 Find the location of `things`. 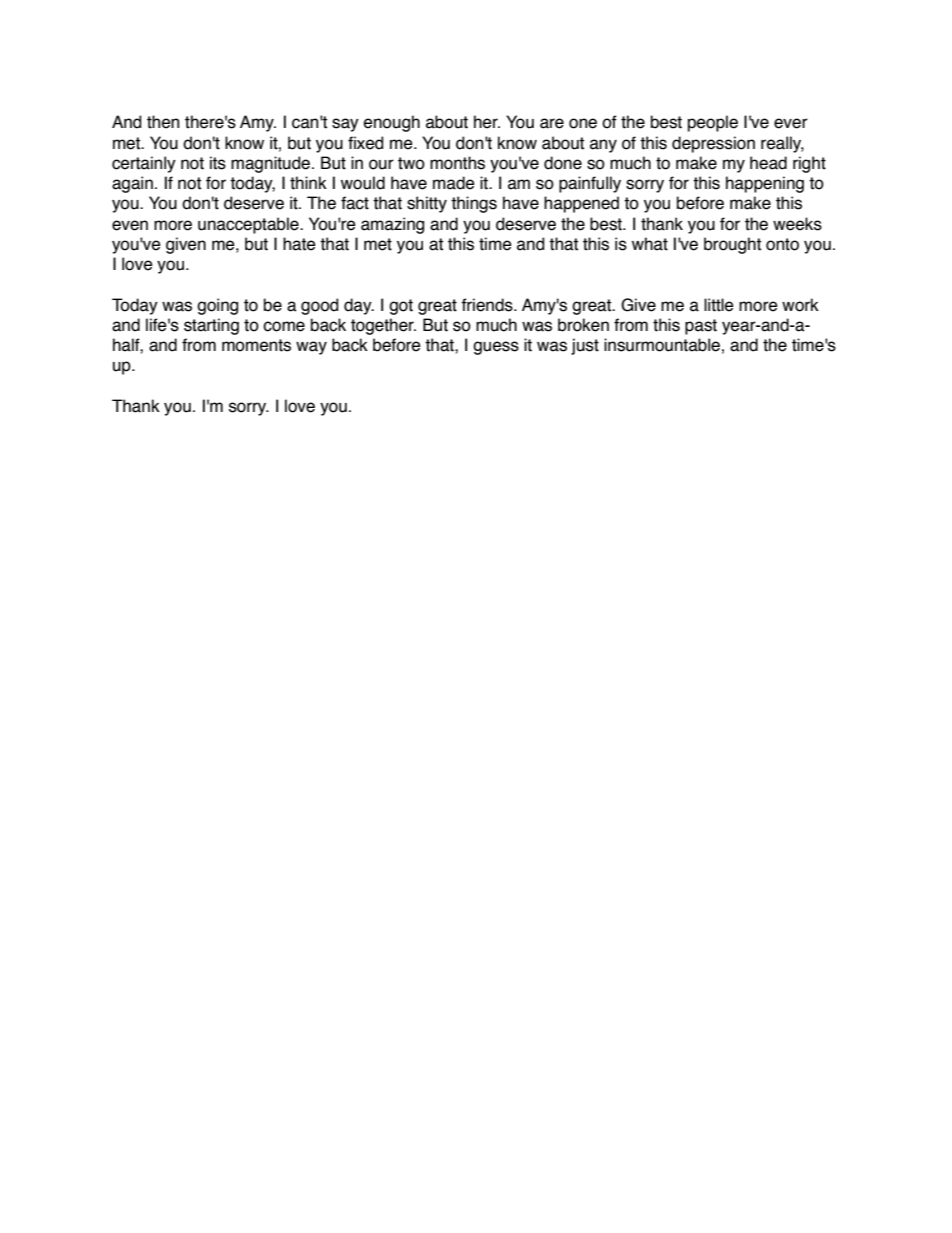

things is located at coordinates (474, 204).
